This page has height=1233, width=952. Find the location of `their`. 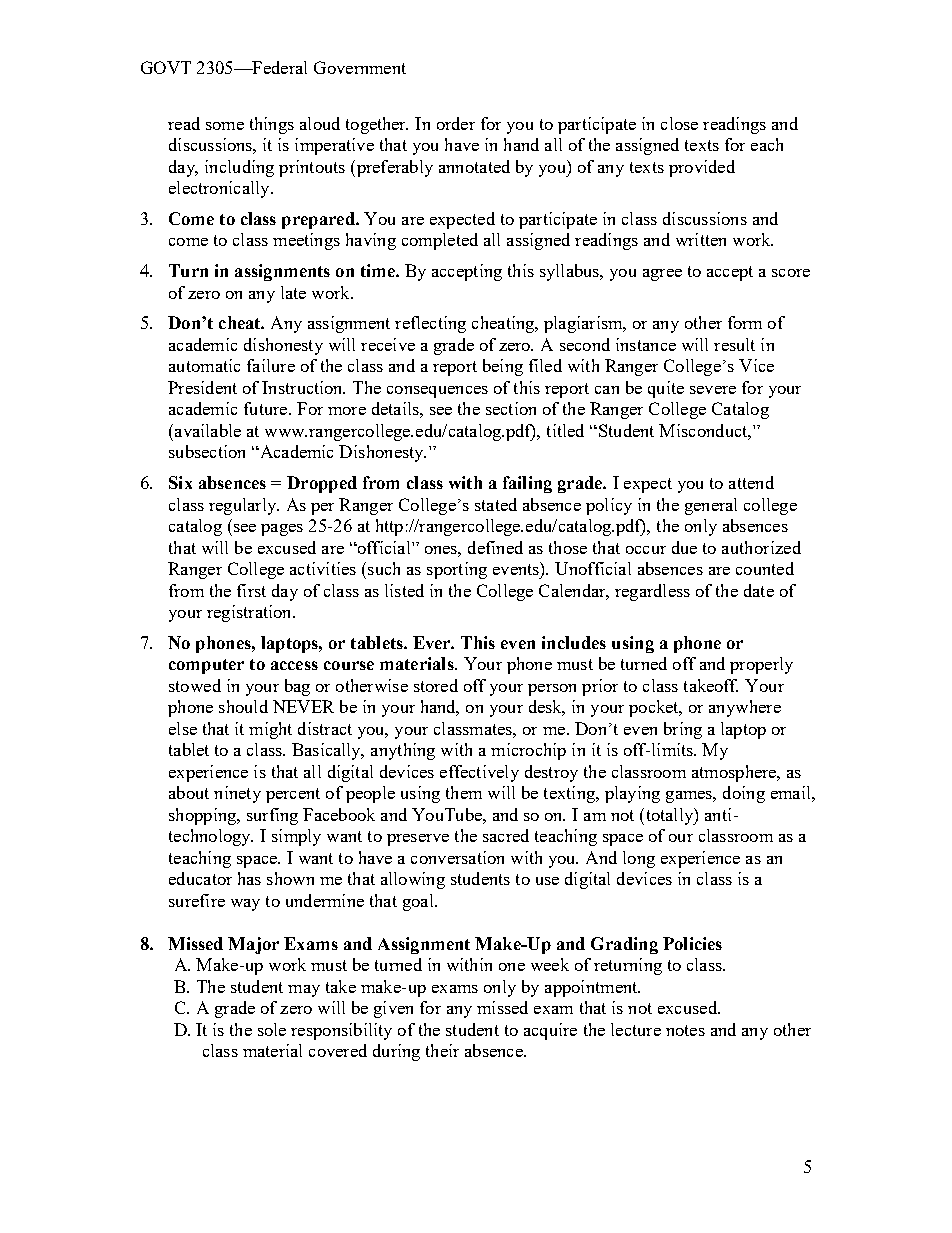

their is located at coordinates (442, 1050).
